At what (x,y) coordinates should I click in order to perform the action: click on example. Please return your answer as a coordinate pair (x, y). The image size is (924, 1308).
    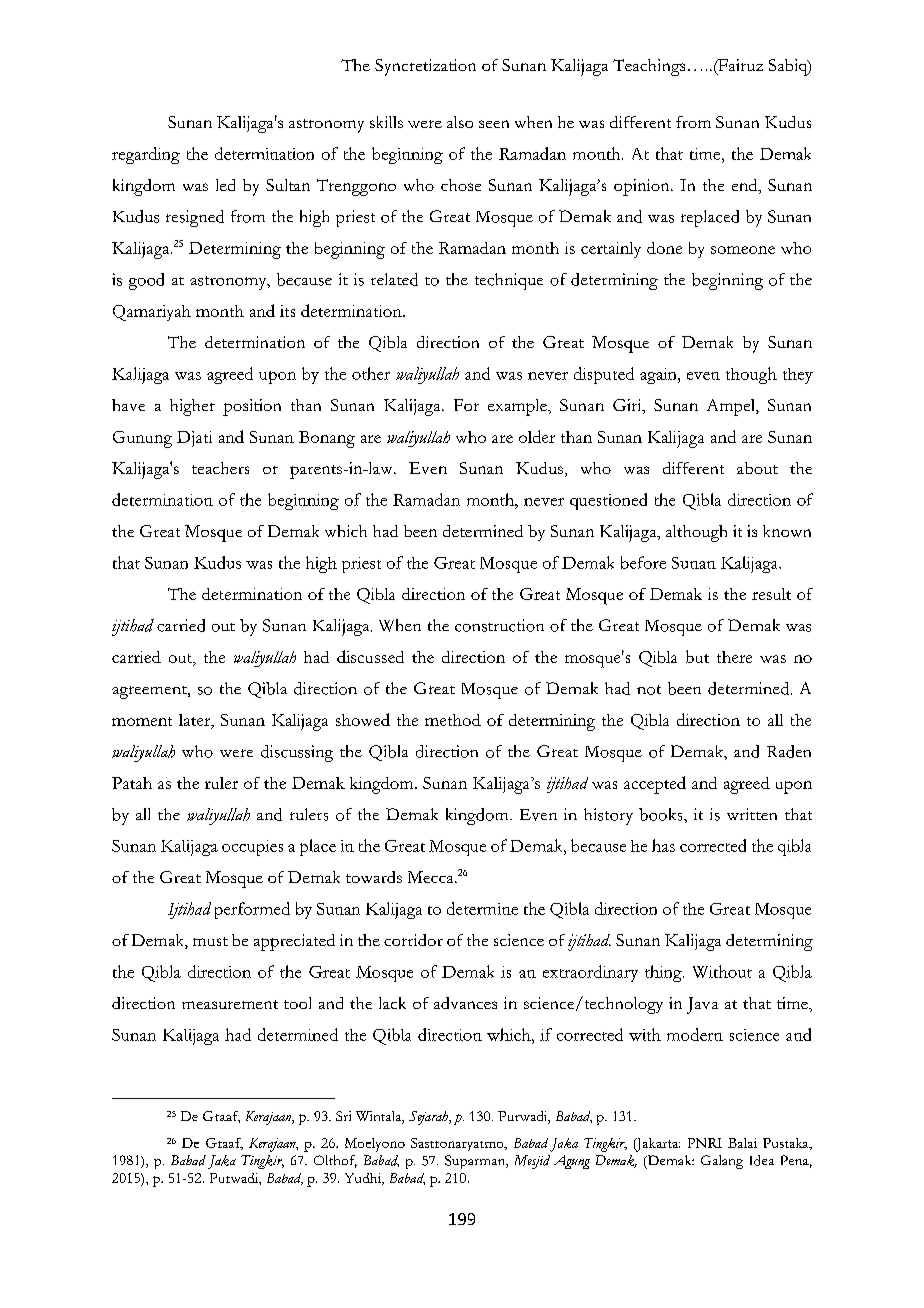
    Looking at the image, I should click on (518, 407).
